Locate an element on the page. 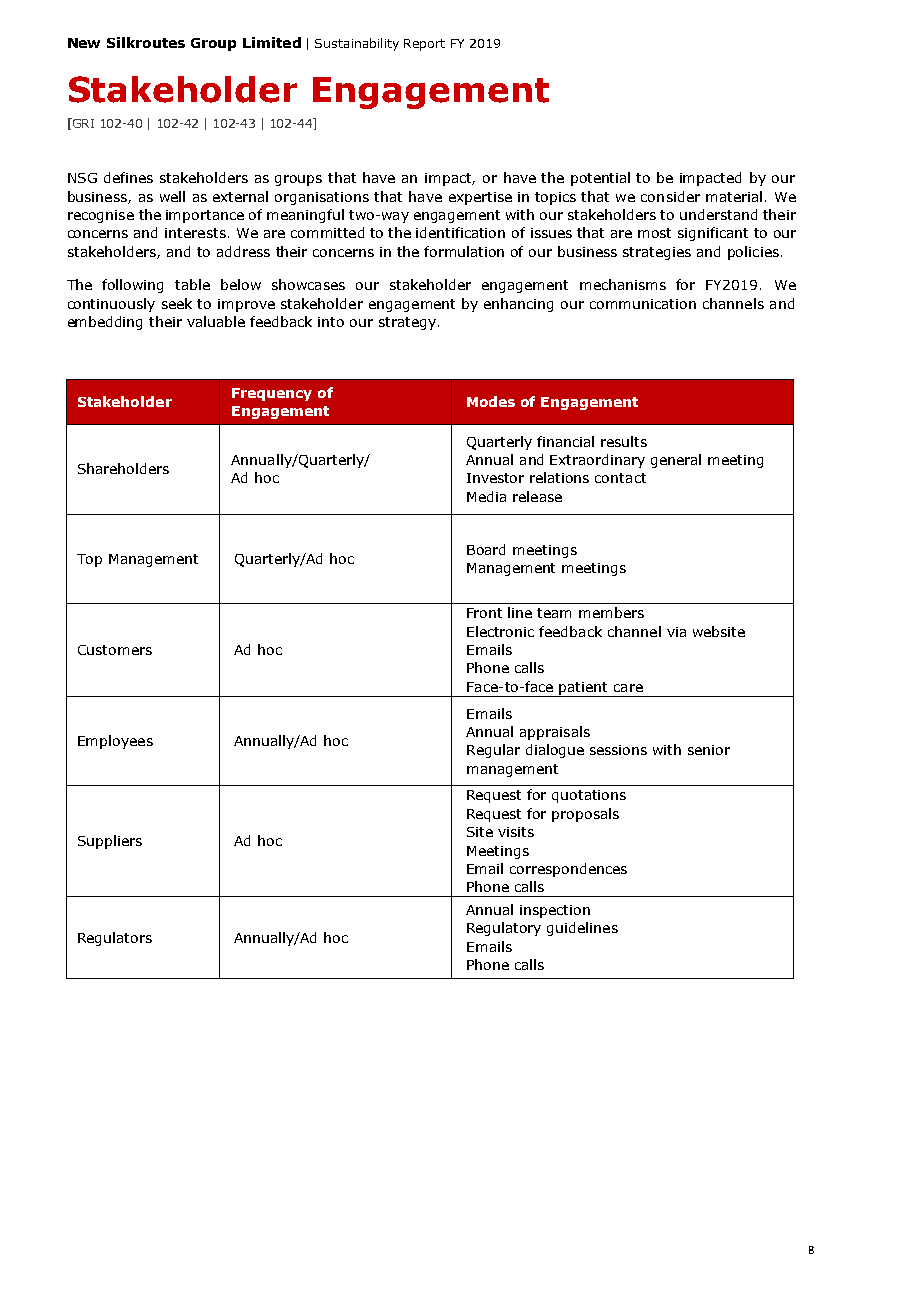 The height and width of the page is (1308, 924). formulation is located at coordinates (464, 251).
